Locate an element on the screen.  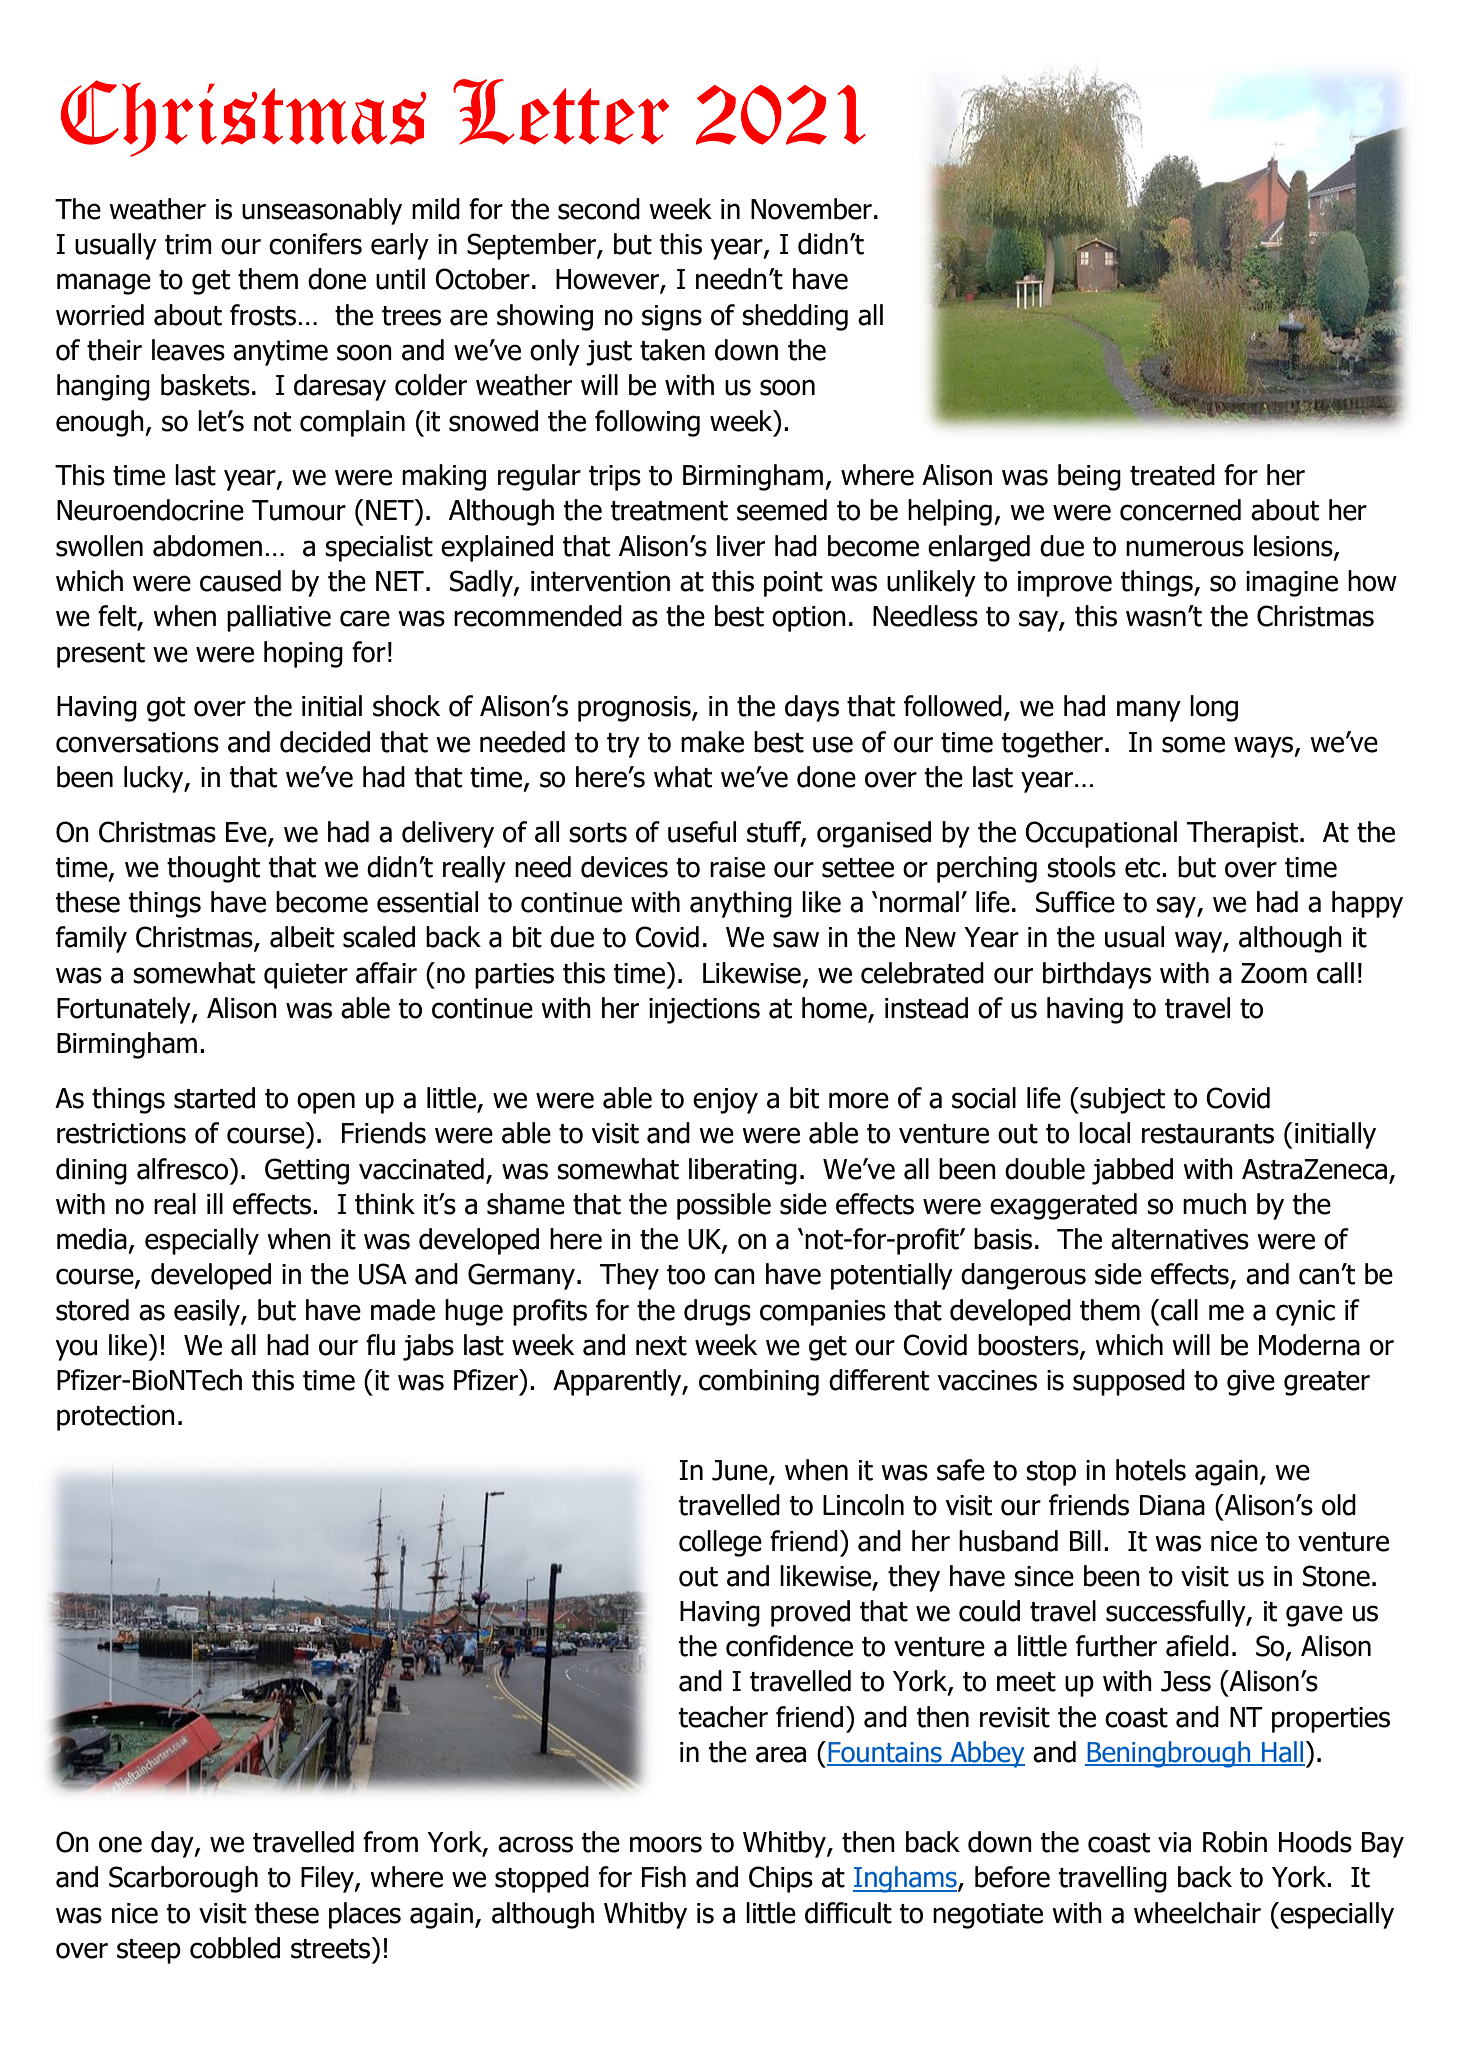
started is located at coordinates (214, 1098).
